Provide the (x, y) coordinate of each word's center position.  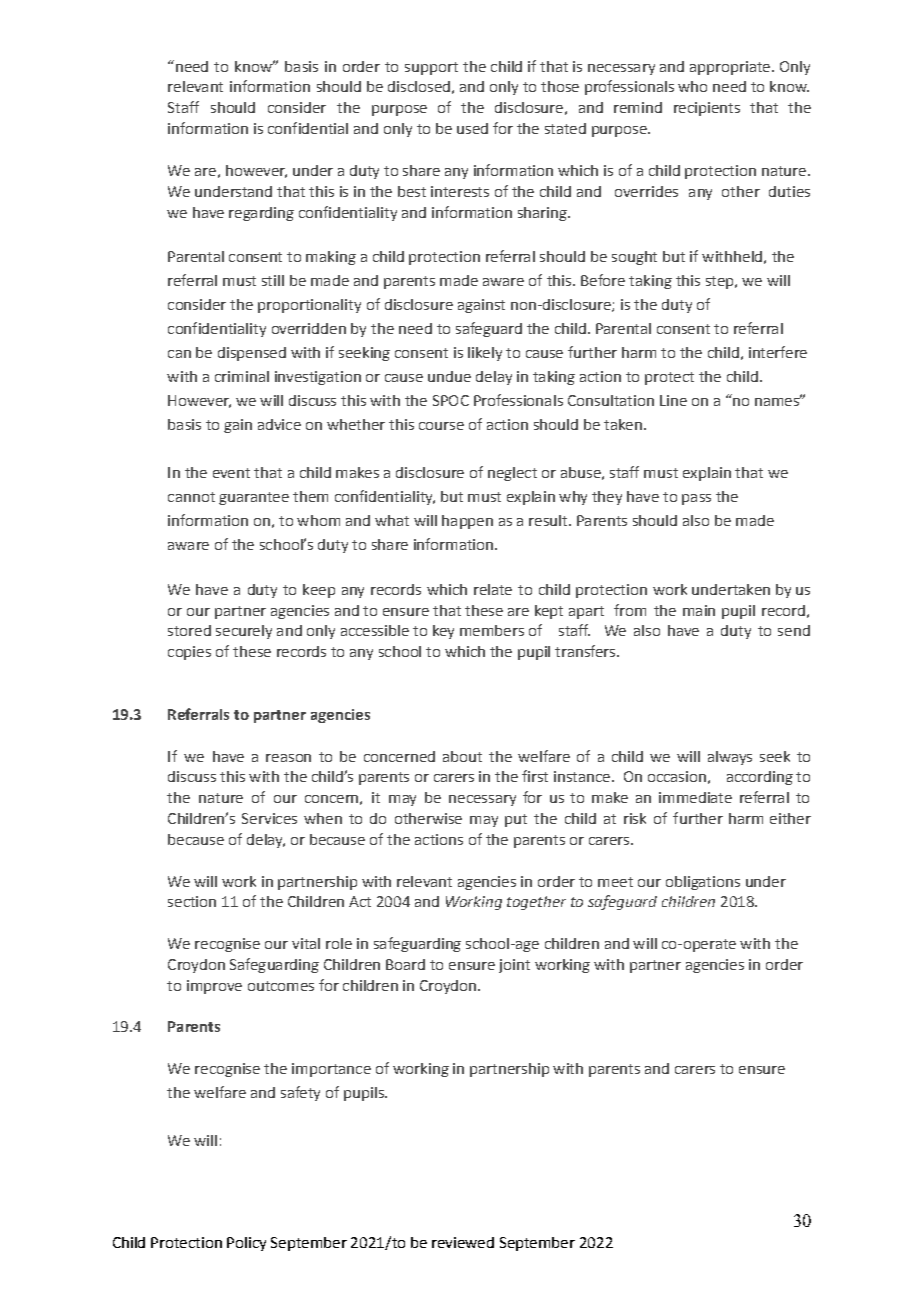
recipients (707, 109)
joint (514, 966)
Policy (246, 1244)
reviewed (463, 1242)
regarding (261, 214)
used (472, 128)
